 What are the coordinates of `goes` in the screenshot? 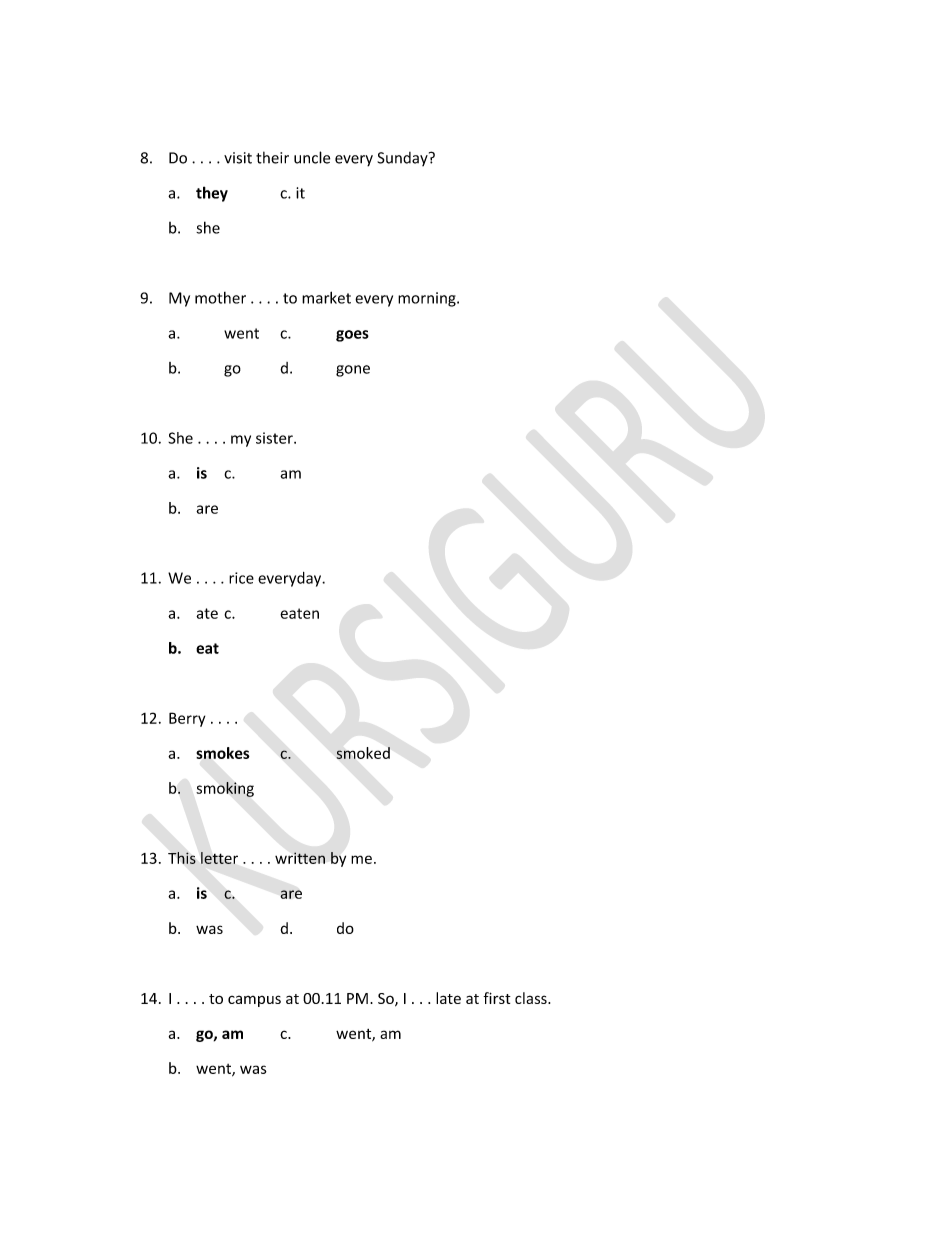 It's located at (352, 336).
